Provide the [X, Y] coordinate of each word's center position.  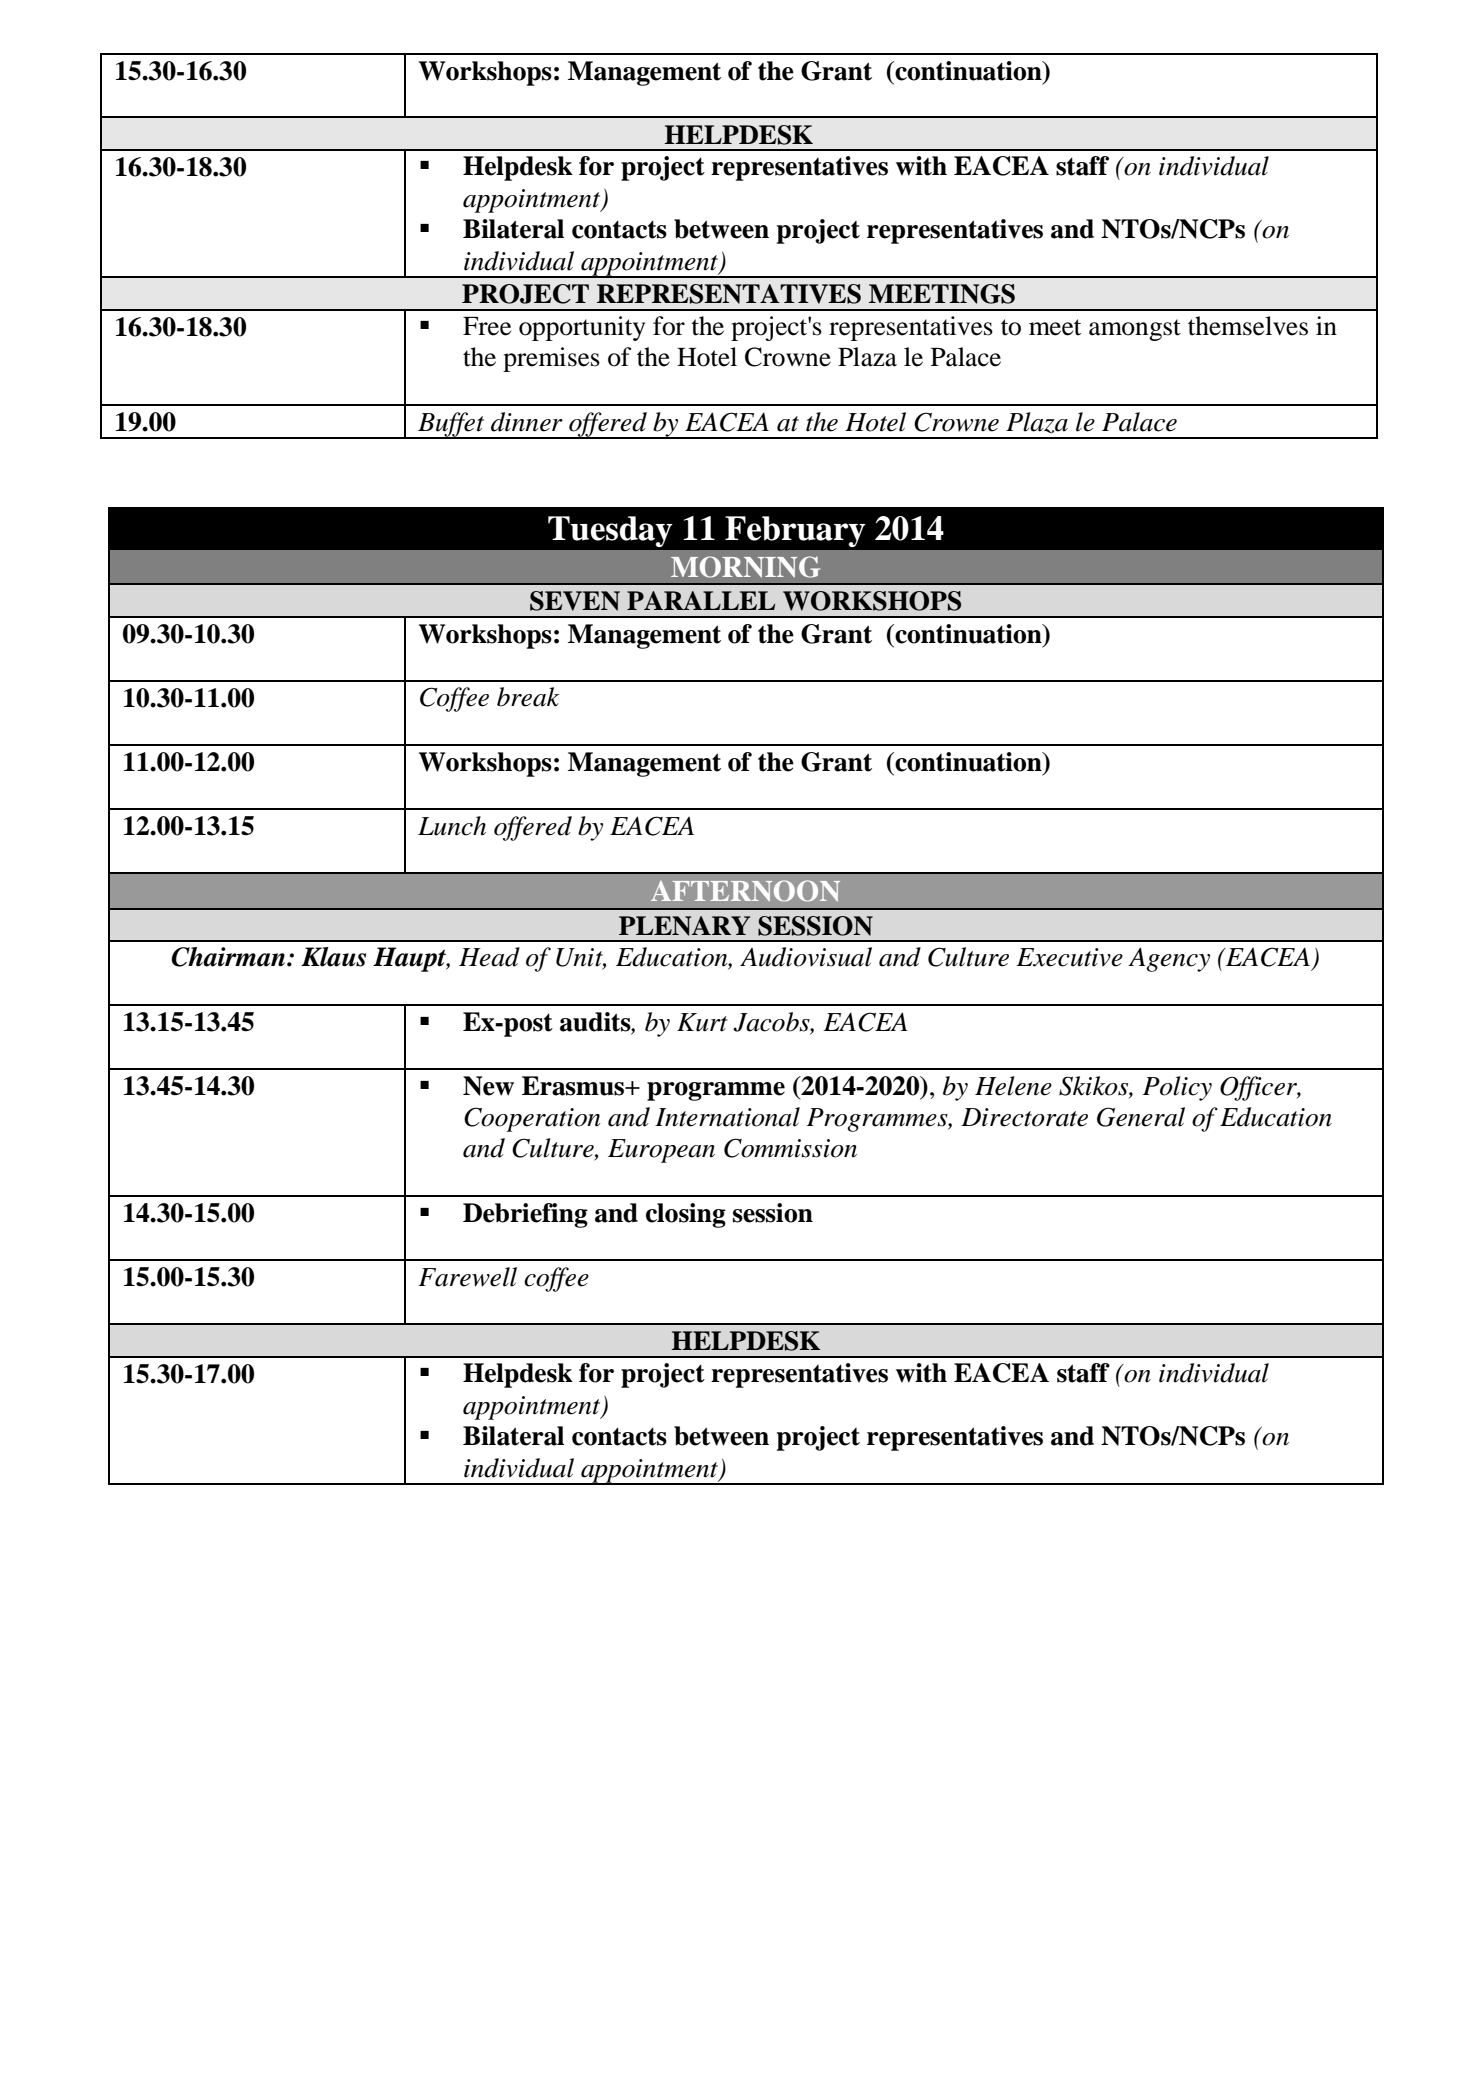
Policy [1177, 1088]
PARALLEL [701, 600]
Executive [1069, 957]
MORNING [745, 567]
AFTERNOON [745, 891]
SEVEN [575, 601]
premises [551, 359]
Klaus [333, 957]
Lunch [452, 826]
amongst [1135, 330]
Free [487, 326]
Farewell [467, 1277]
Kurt [702, 1022]
